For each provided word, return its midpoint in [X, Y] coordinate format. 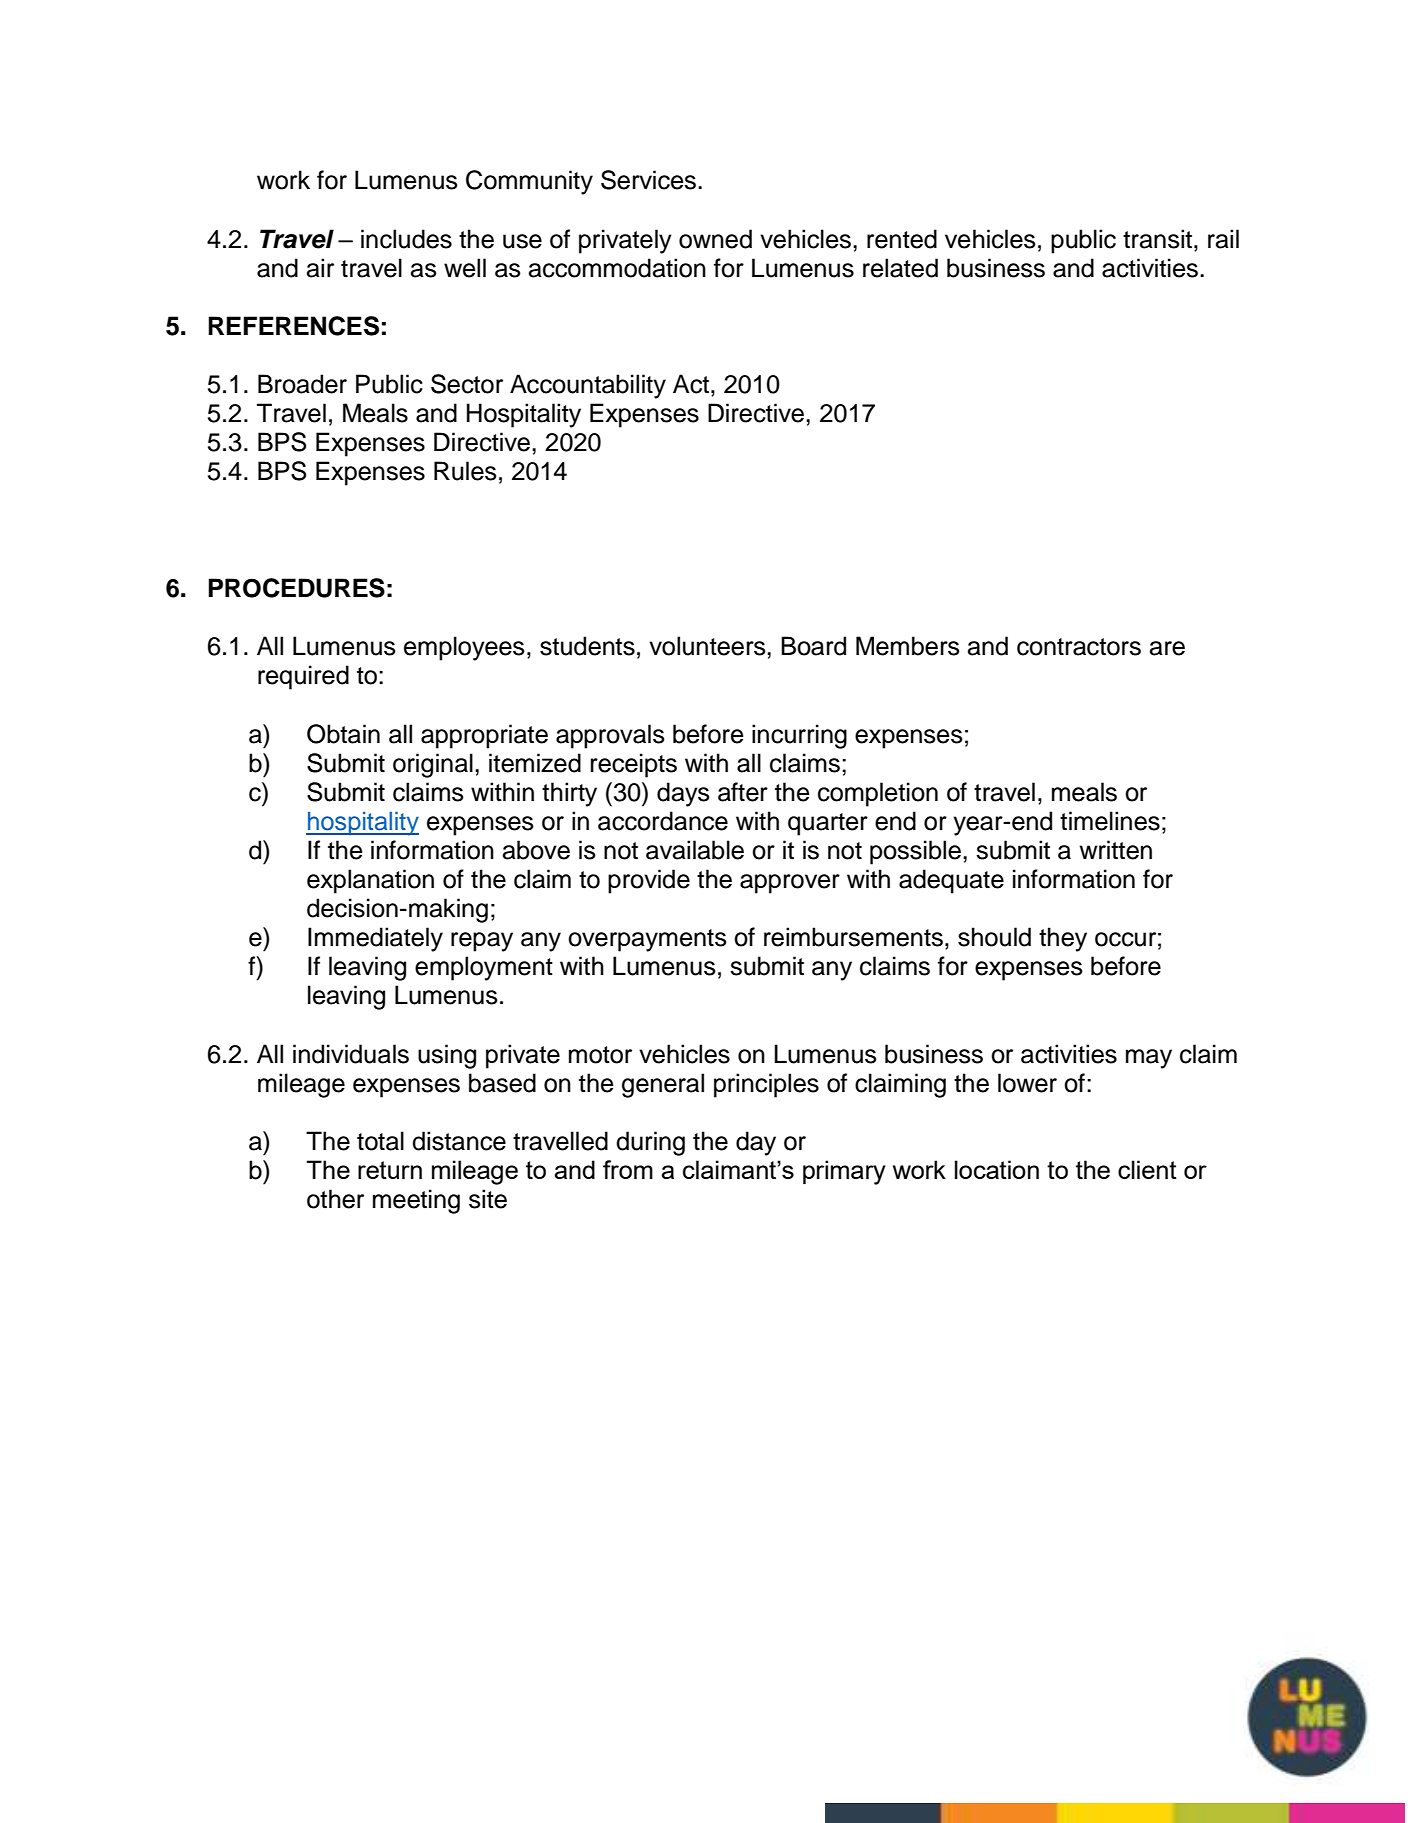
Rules [465, 471]
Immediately [375, 939]
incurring [799, 736]
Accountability [588, 386]
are [1167, 648]
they [1063, 939]
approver [790, 884]
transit [1159, 239]
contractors [1079, 647]
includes [406, 239]
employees [464, 648]
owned [715, 239]
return [390, 1170]
